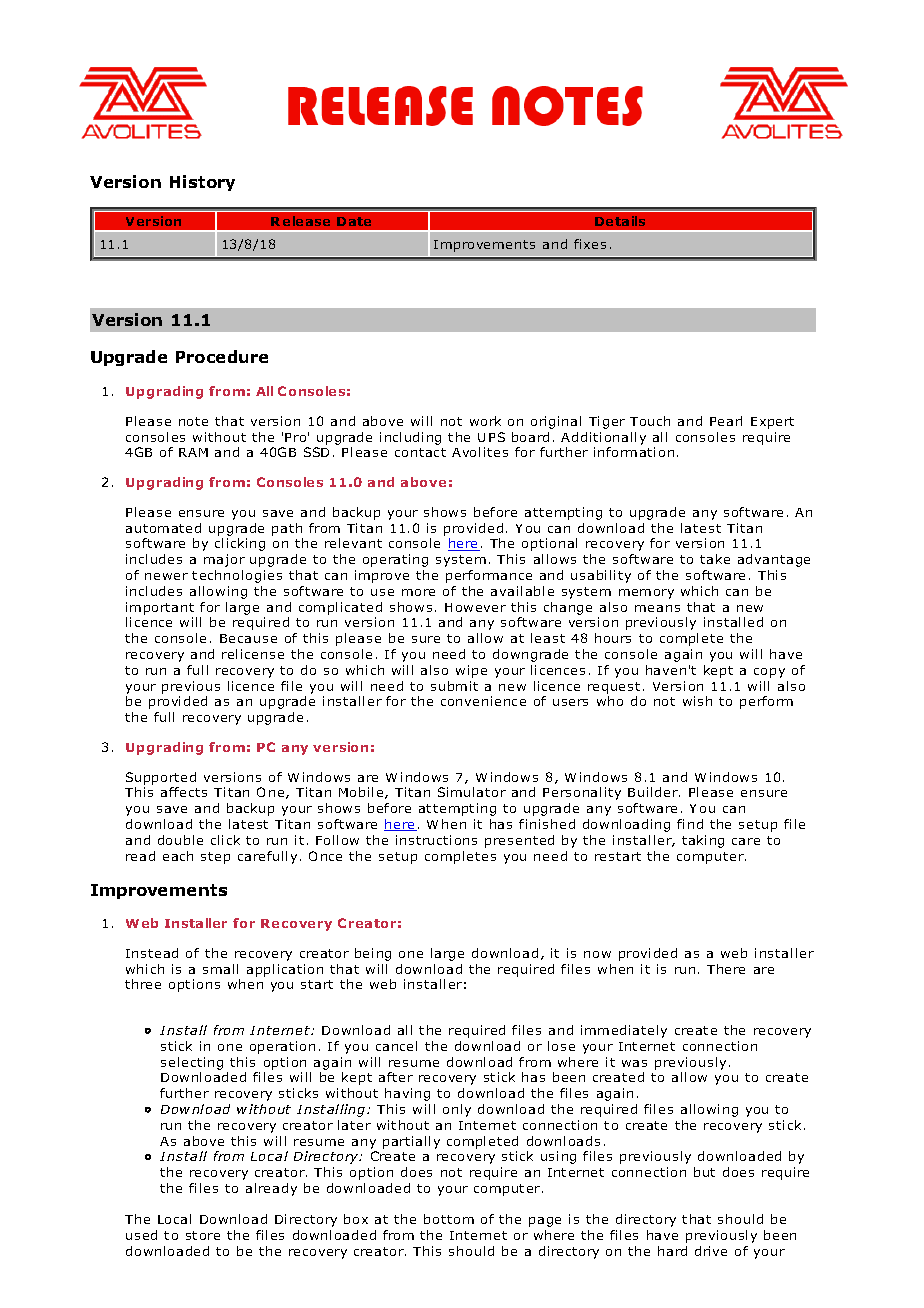 The image size is (924, 1308). I want to click on take, so click(715, 559).
